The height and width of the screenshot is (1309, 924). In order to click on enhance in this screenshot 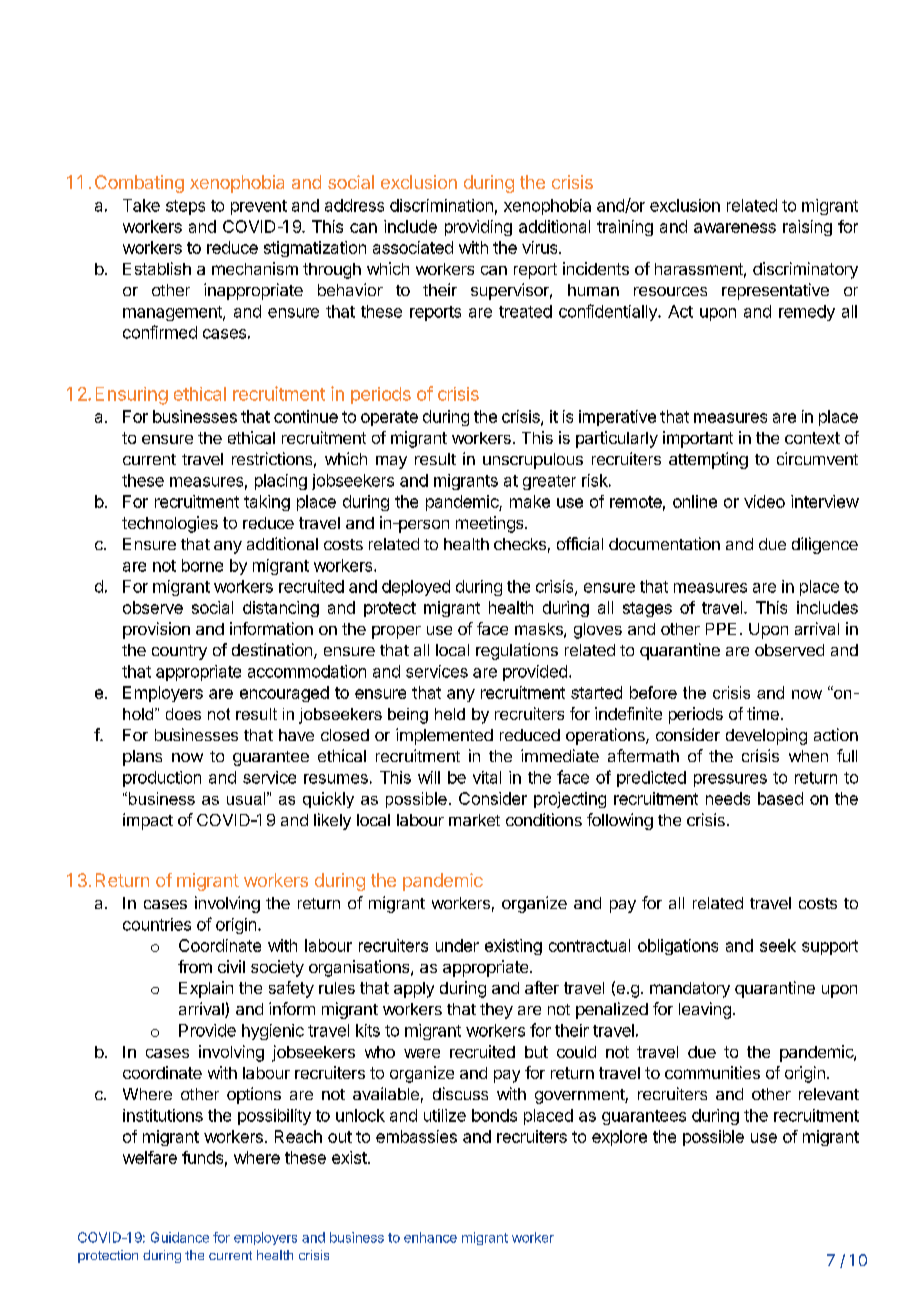, I will do `click(430, 1237)`.
